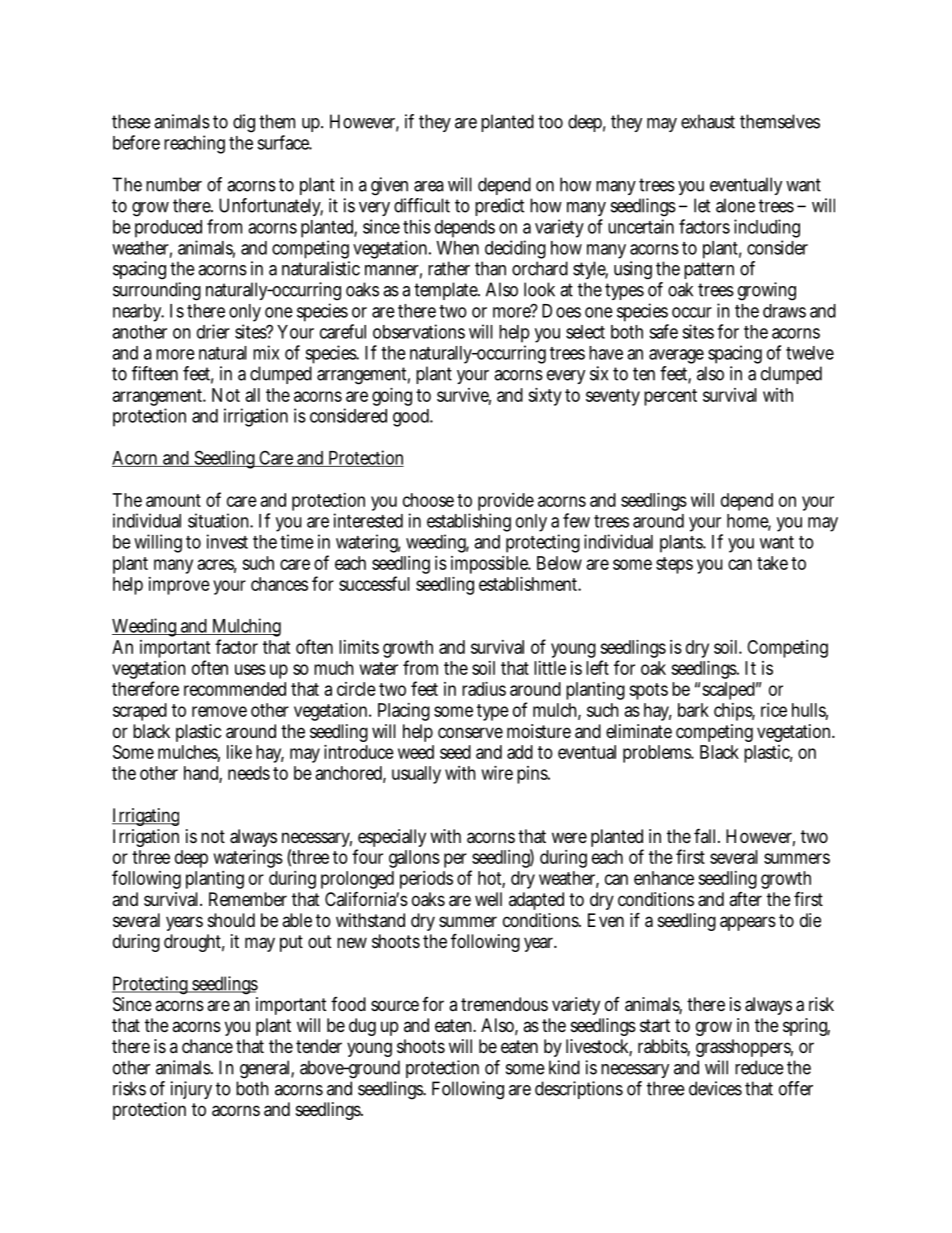  I want to click on exhaust, so click(708, 121).
